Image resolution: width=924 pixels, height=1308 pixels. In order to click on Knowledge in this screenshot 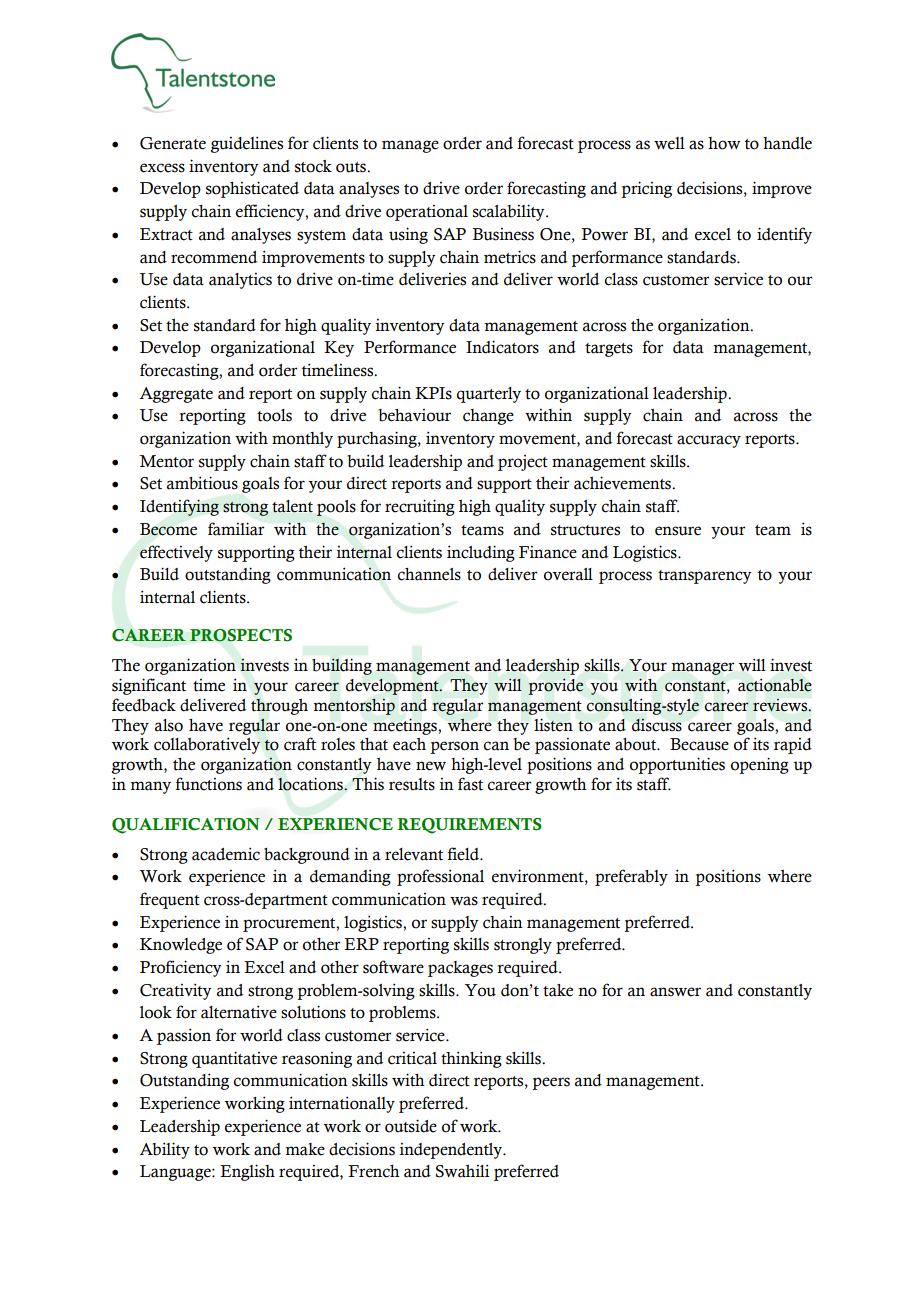, I will do `click(181, 946)`.
